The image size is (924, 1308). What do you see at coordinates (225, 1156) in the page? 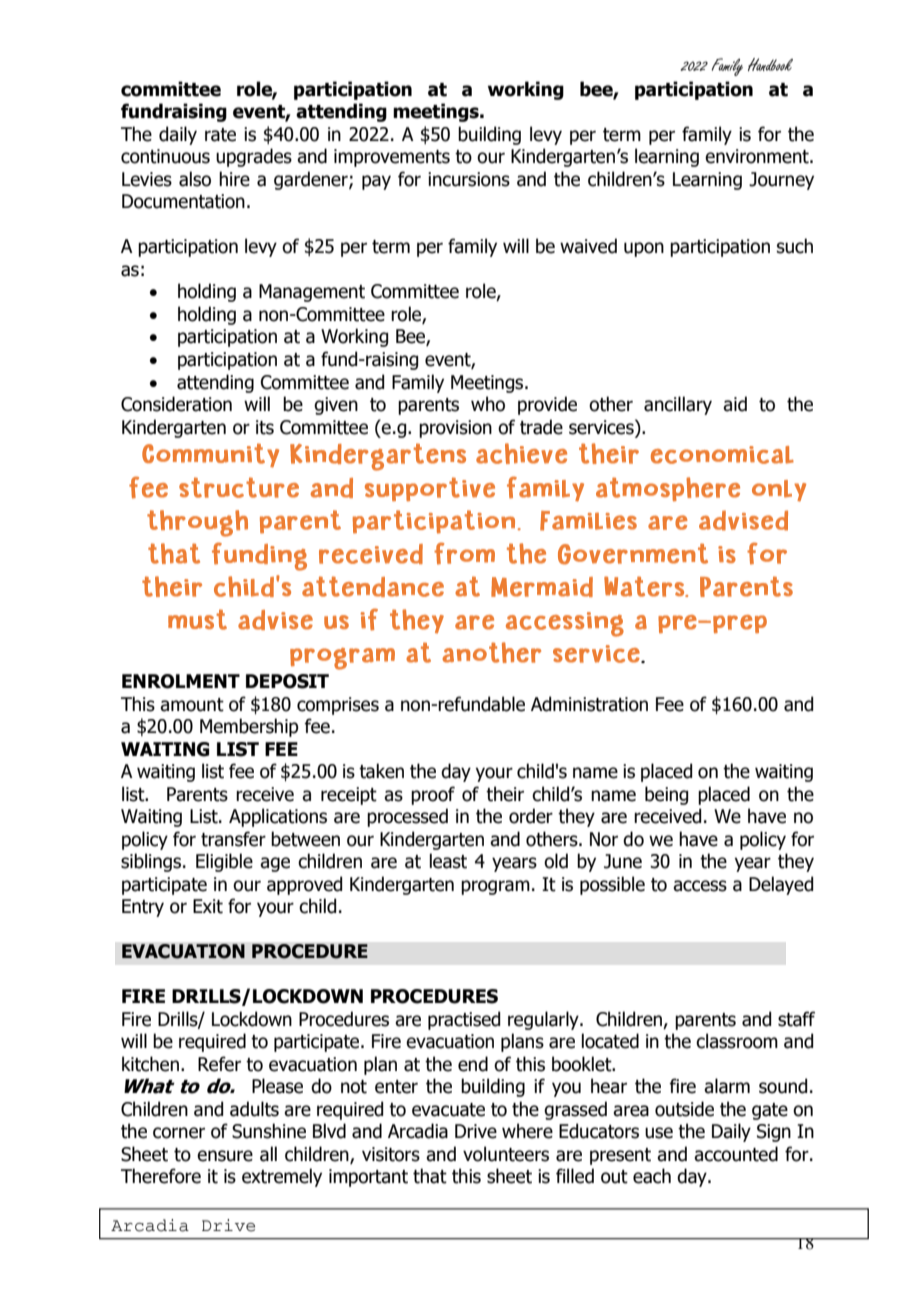
I see `ensure` at bounding box center [225, 1156].
